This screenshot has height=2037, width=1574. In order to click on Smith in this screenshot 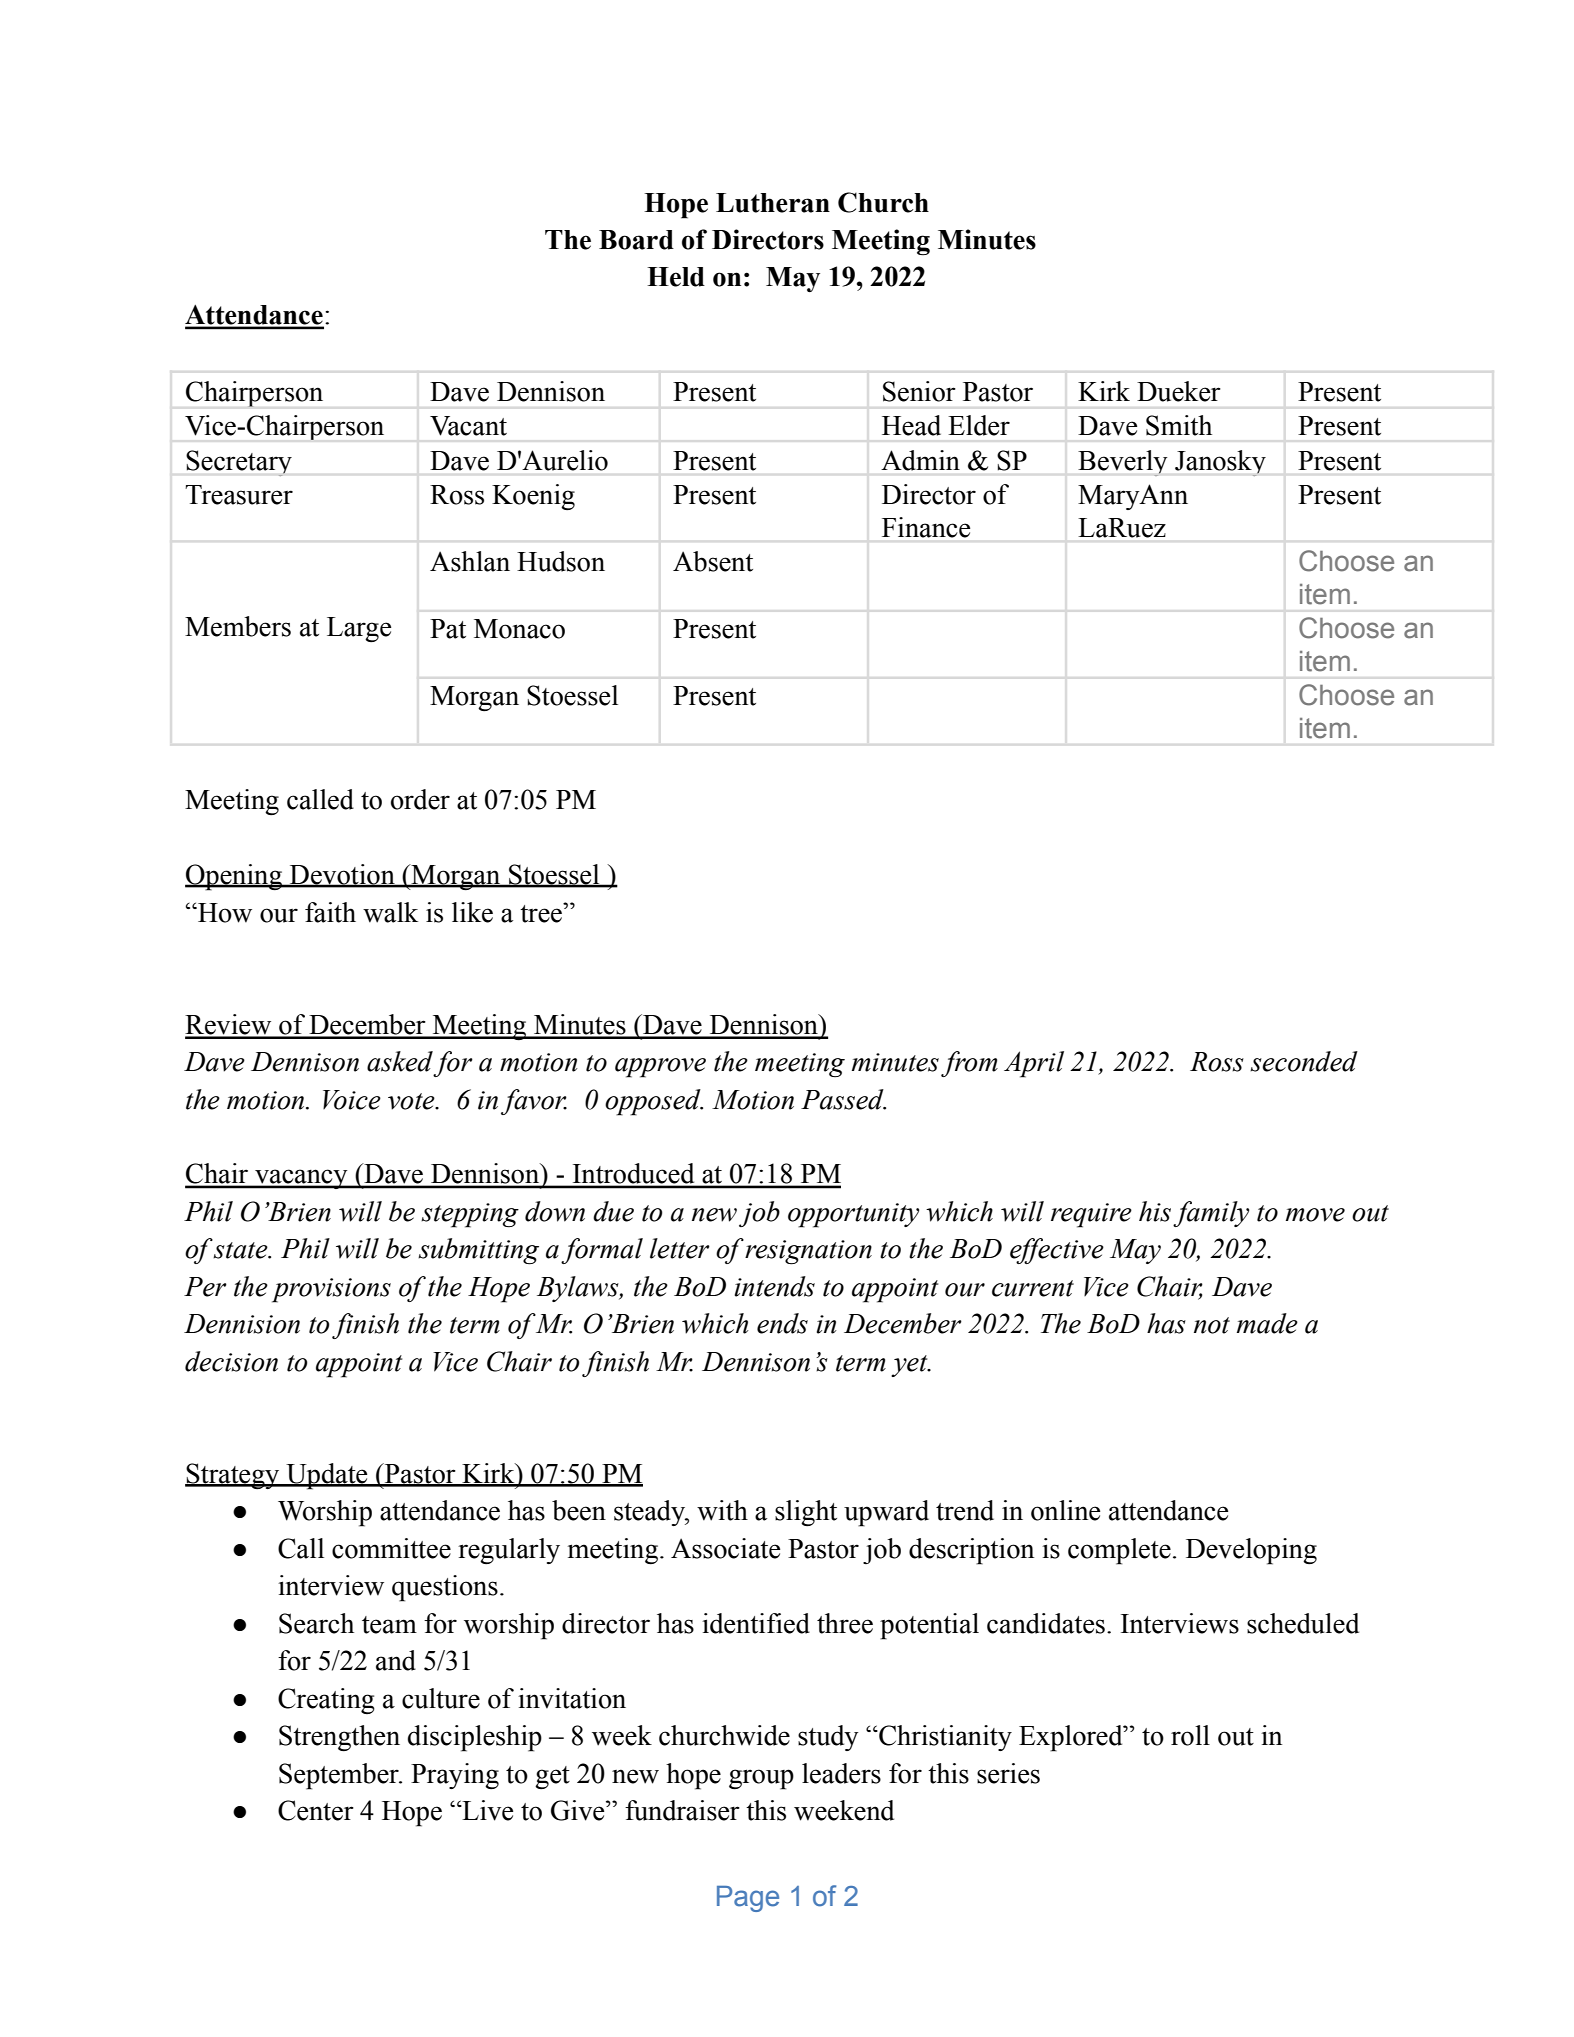, I will do `click(1179, 425)`.
